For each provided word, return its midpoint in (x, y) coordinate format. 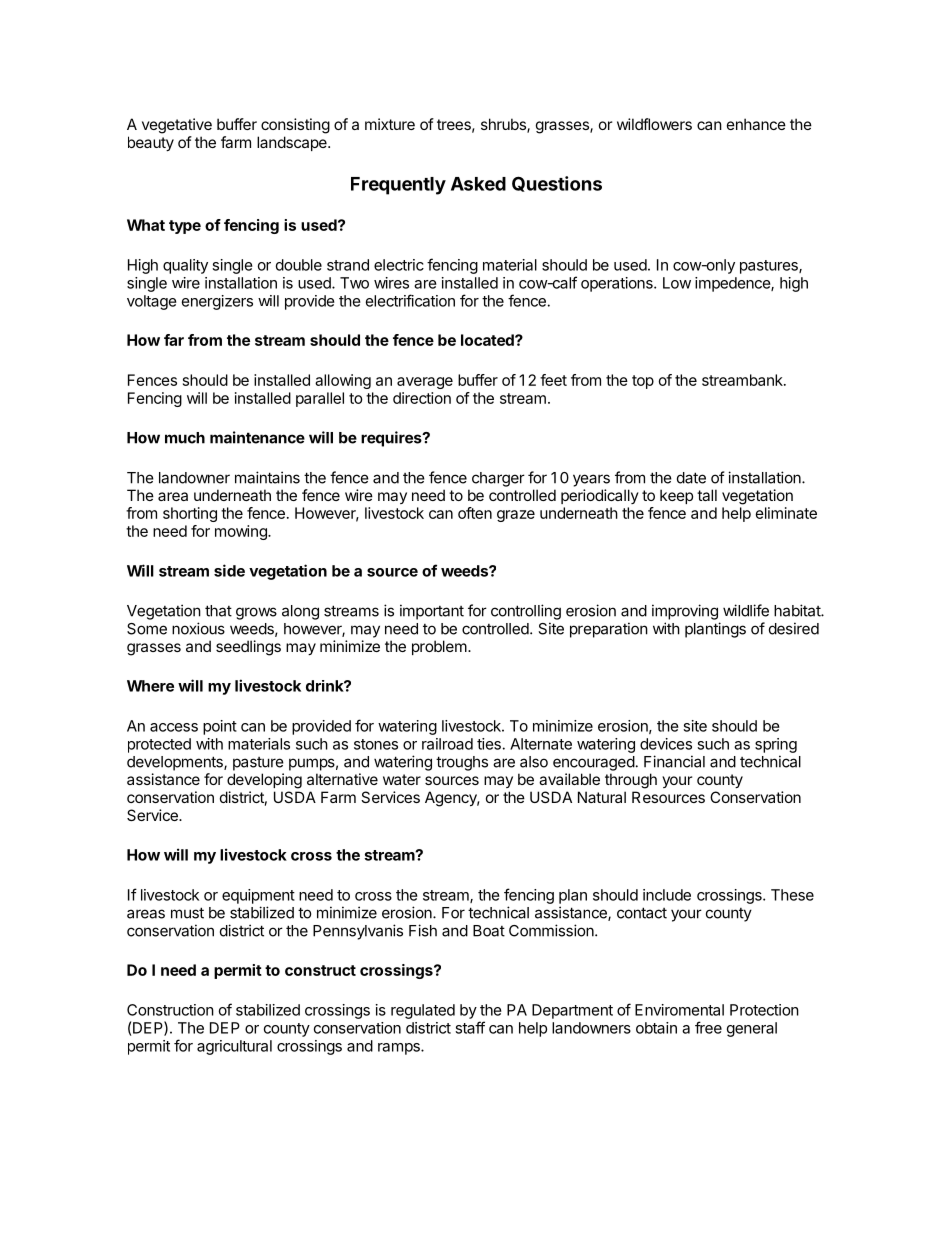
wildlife (746, 610)
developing (264, 781)
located (488, 340)
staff (470, 1027)
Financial (674, 761)
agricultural (234, 1047)
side (229, 570)
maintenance (257, 437)
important (432, 612)
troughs (462, 763)
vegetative (177, 126)
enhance (756, 124)
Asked (478, 184)
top (643, 382)
